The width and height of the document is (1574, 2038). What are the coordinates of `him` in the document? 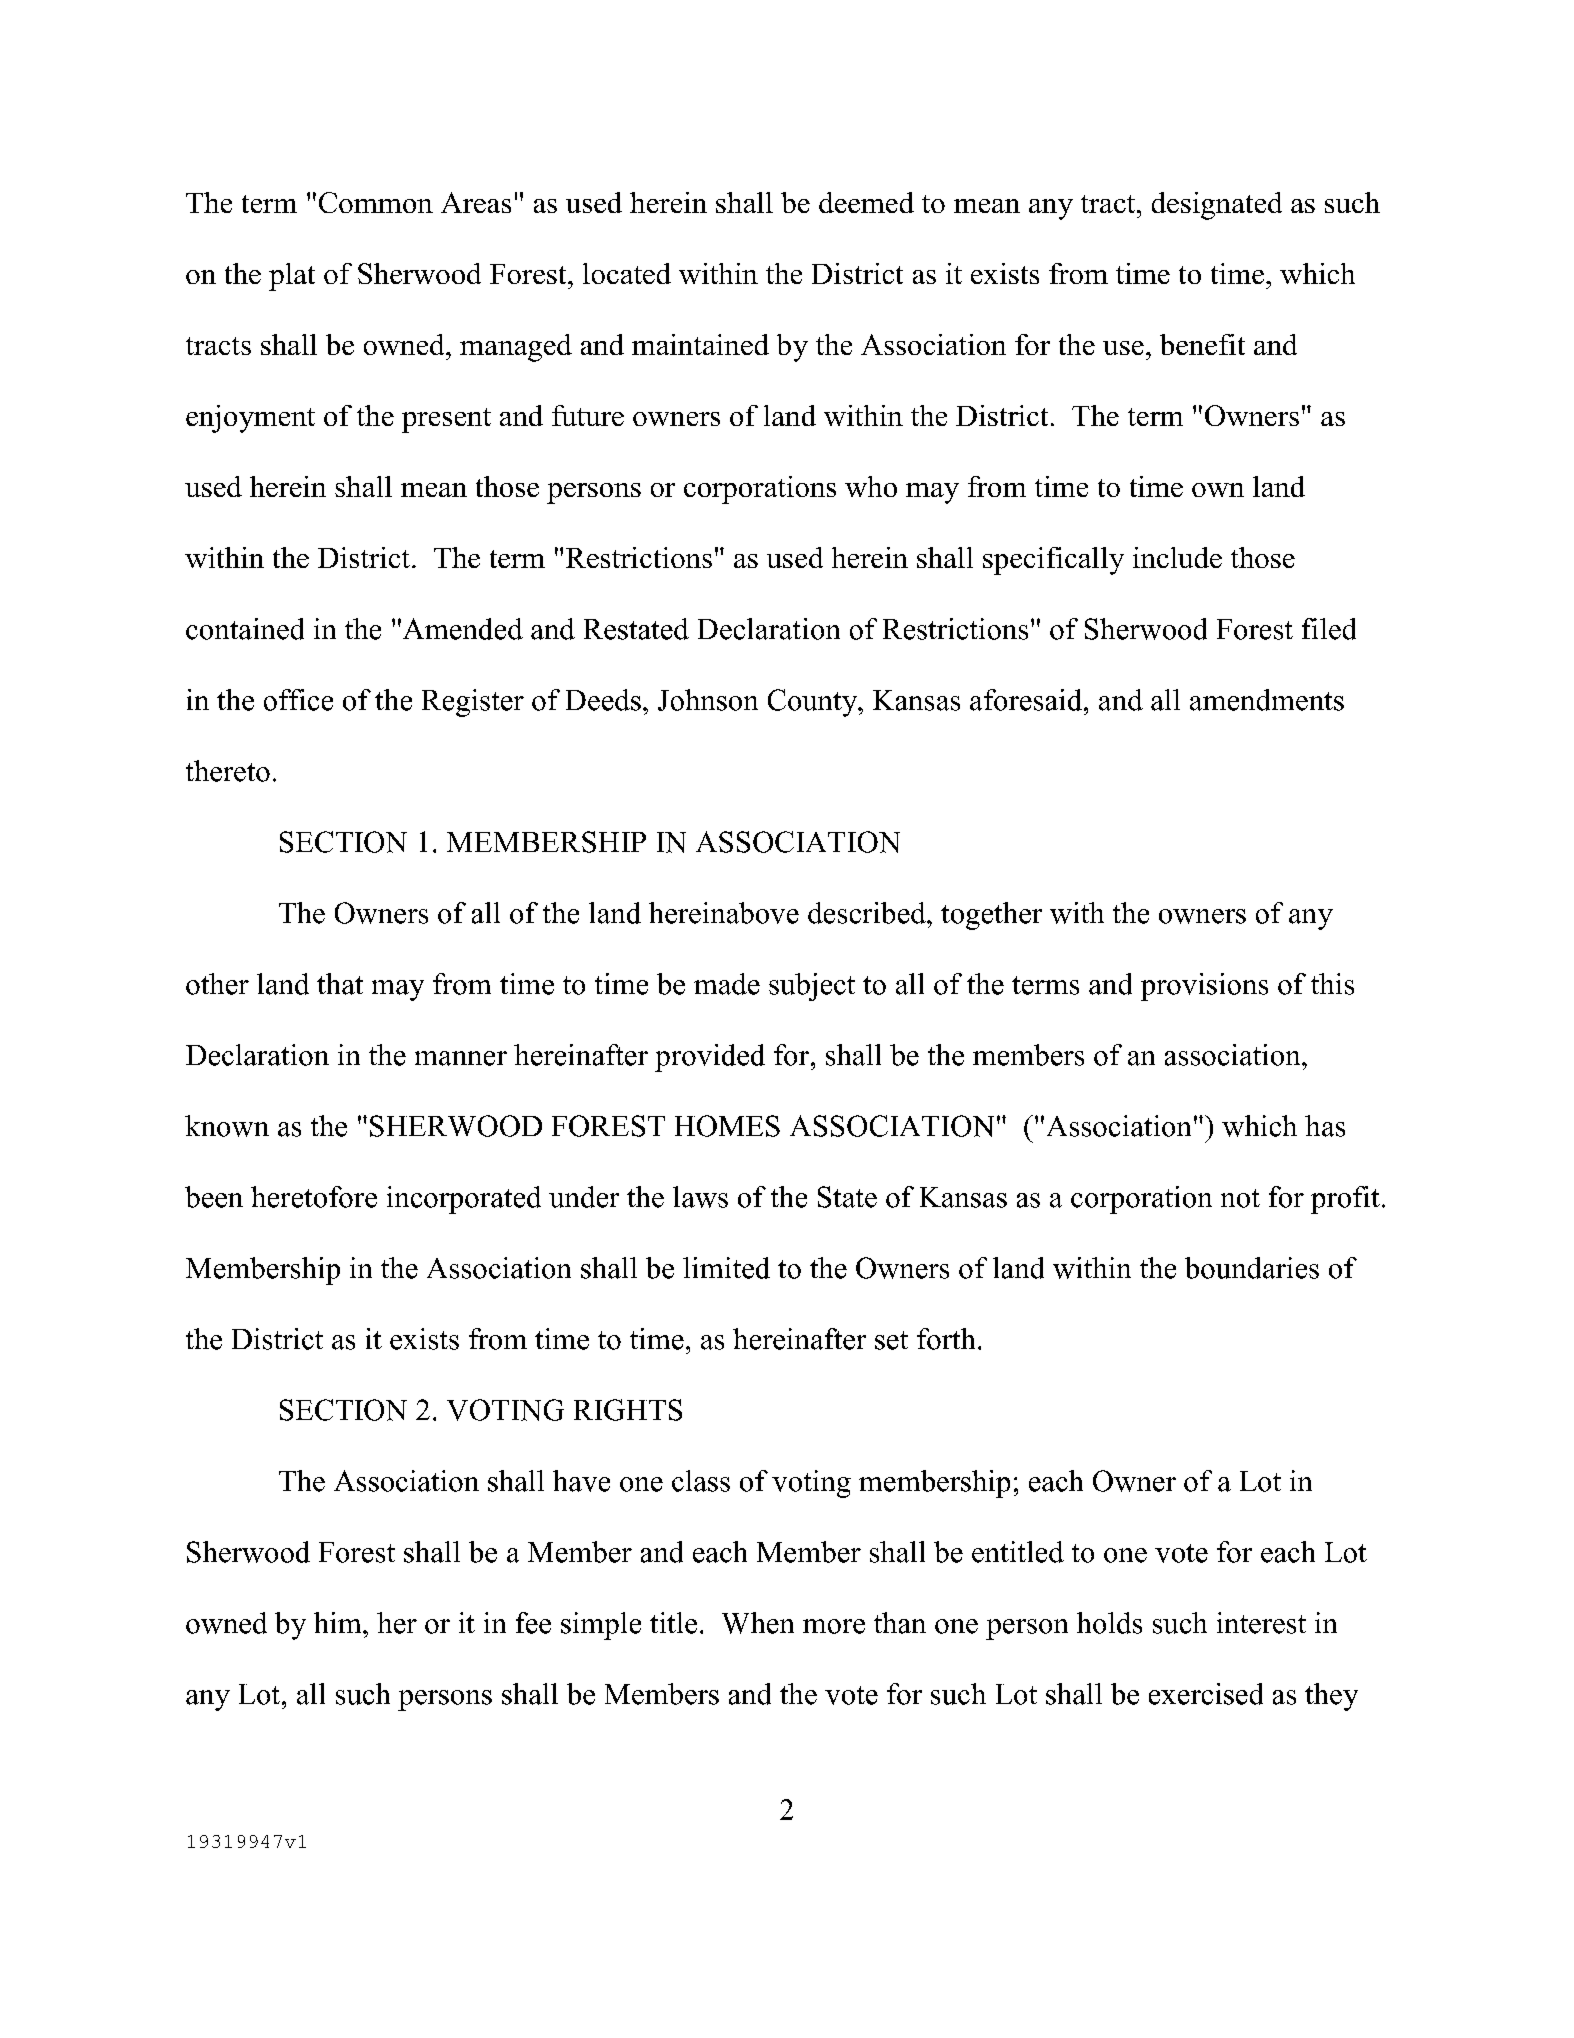 It's located at (339, 1622).
